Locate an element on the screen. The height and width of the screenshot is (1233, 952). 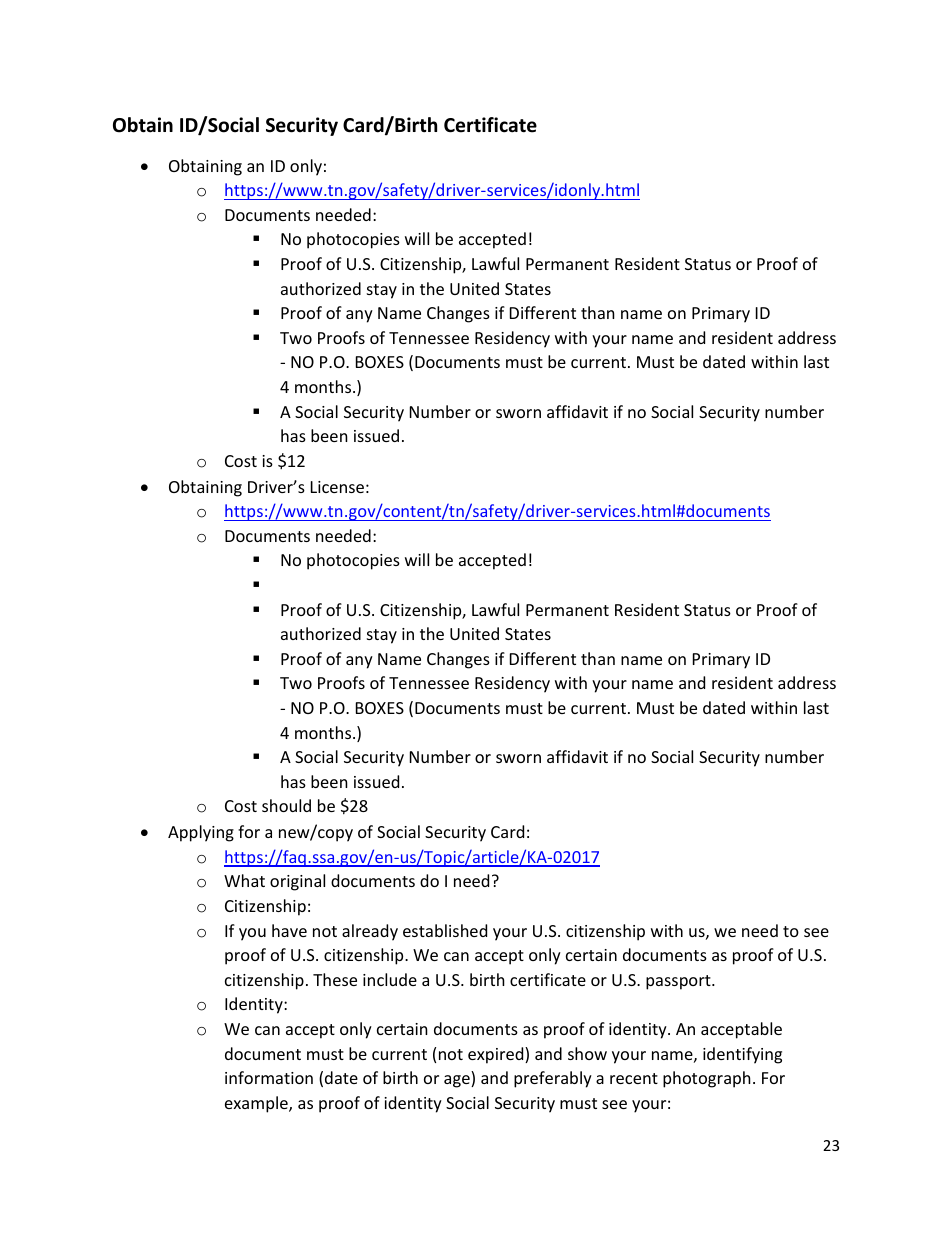
Applying is located at coordinates (201, 833).
